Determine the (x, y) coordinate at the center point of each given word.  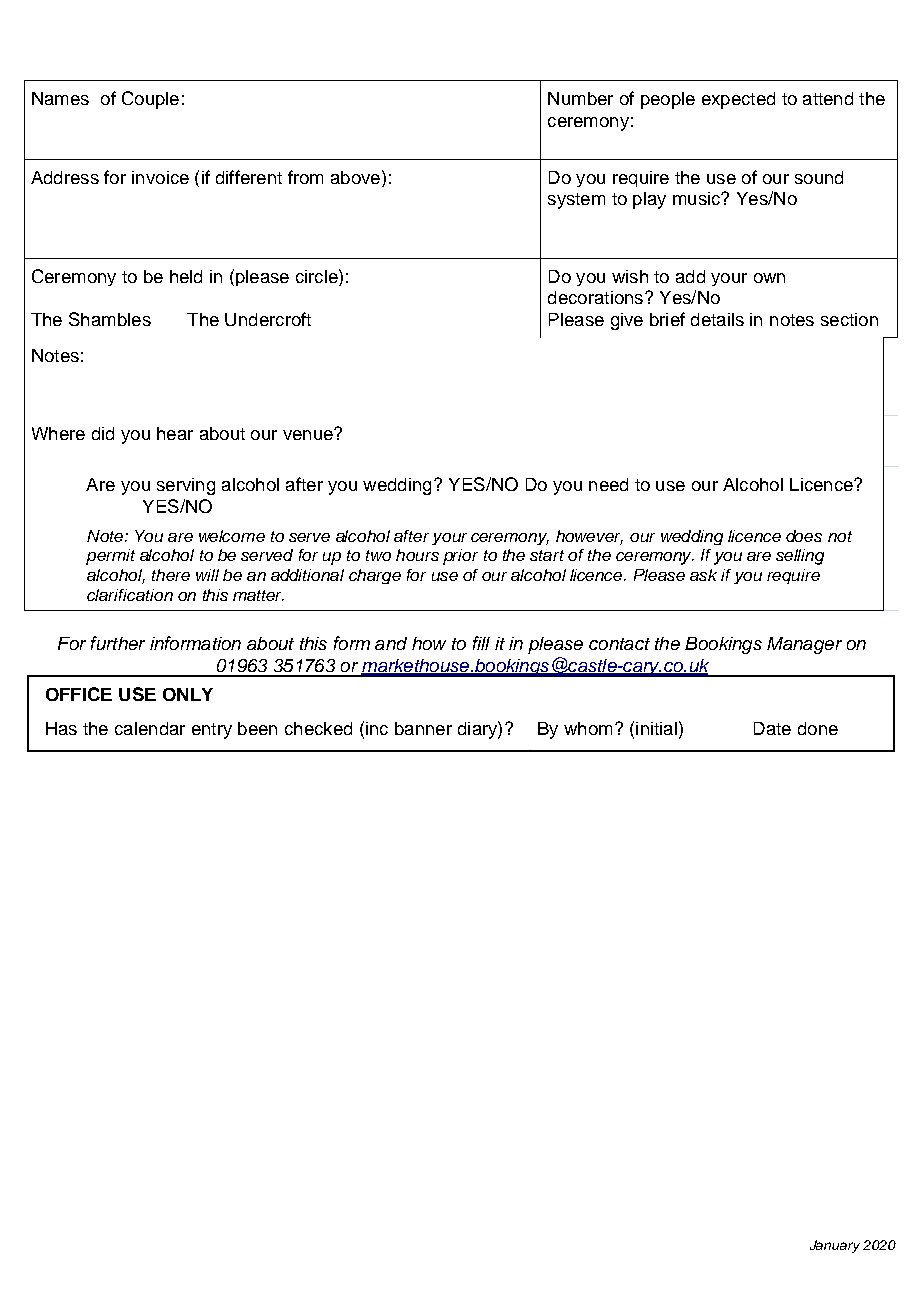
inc (377, 728)
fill (481, 643)
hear (175, 433)
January (835, 1246)
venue (309, 434)
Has (61, 728)
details (717, 319)
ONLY (188, 694)
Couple (150, 100)
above (355, 177)
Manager (804, 645)
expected (738, 100)
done (818, 728)
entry (212, 731)
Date (772, 728)
